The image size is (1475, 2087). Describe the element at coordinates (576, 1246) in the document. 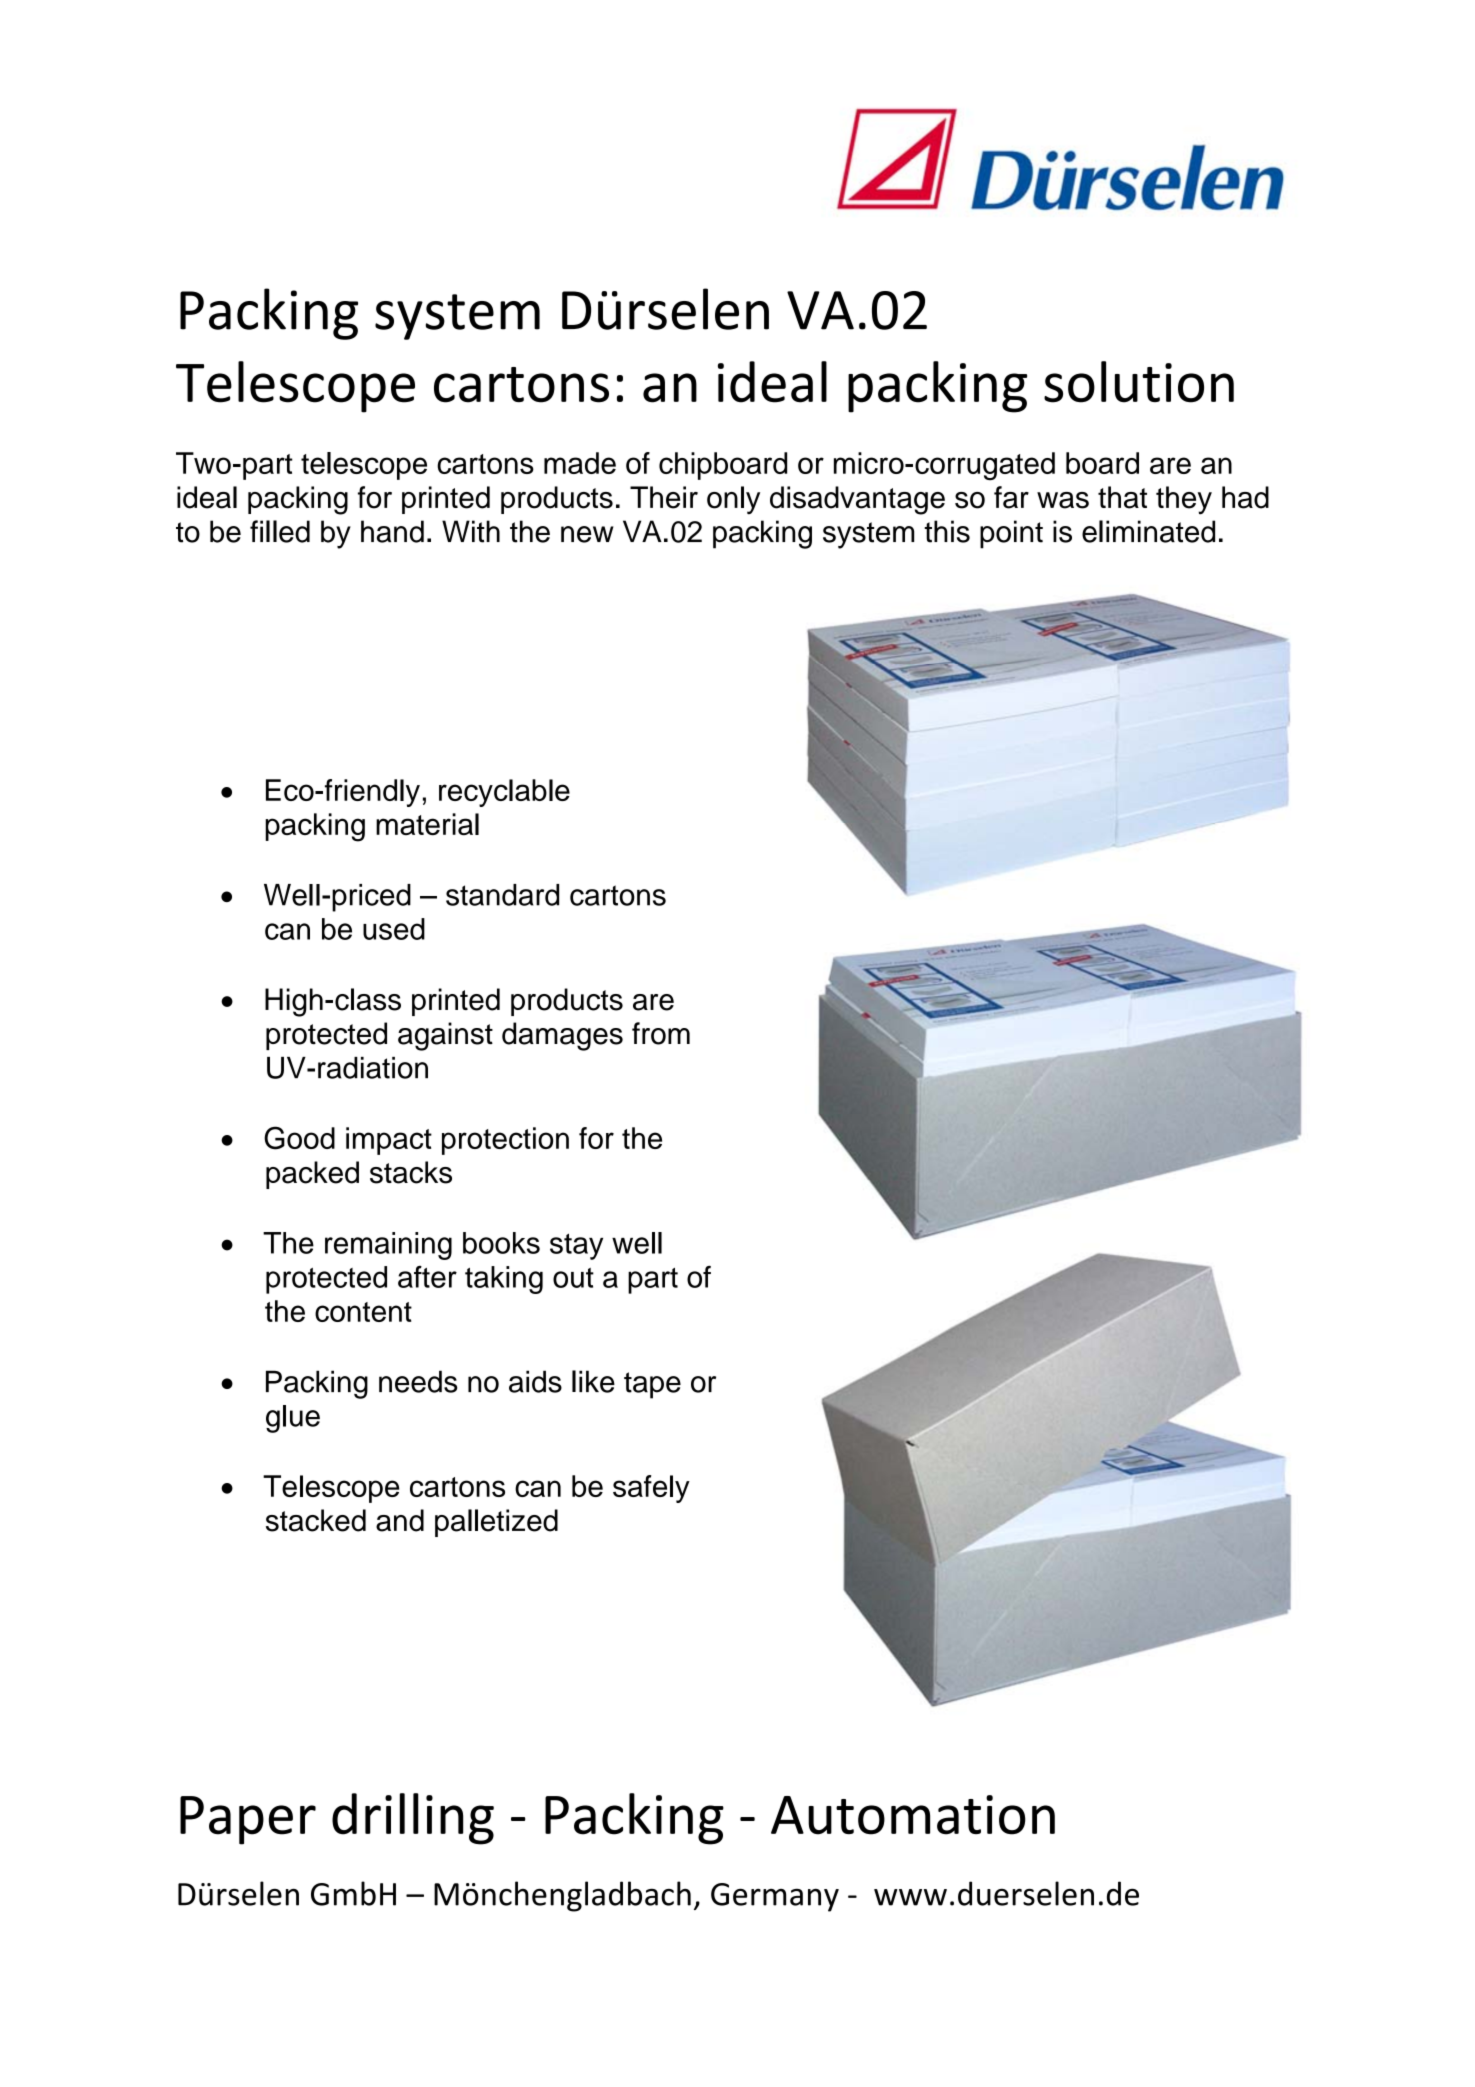

I see `stay` at that location.
